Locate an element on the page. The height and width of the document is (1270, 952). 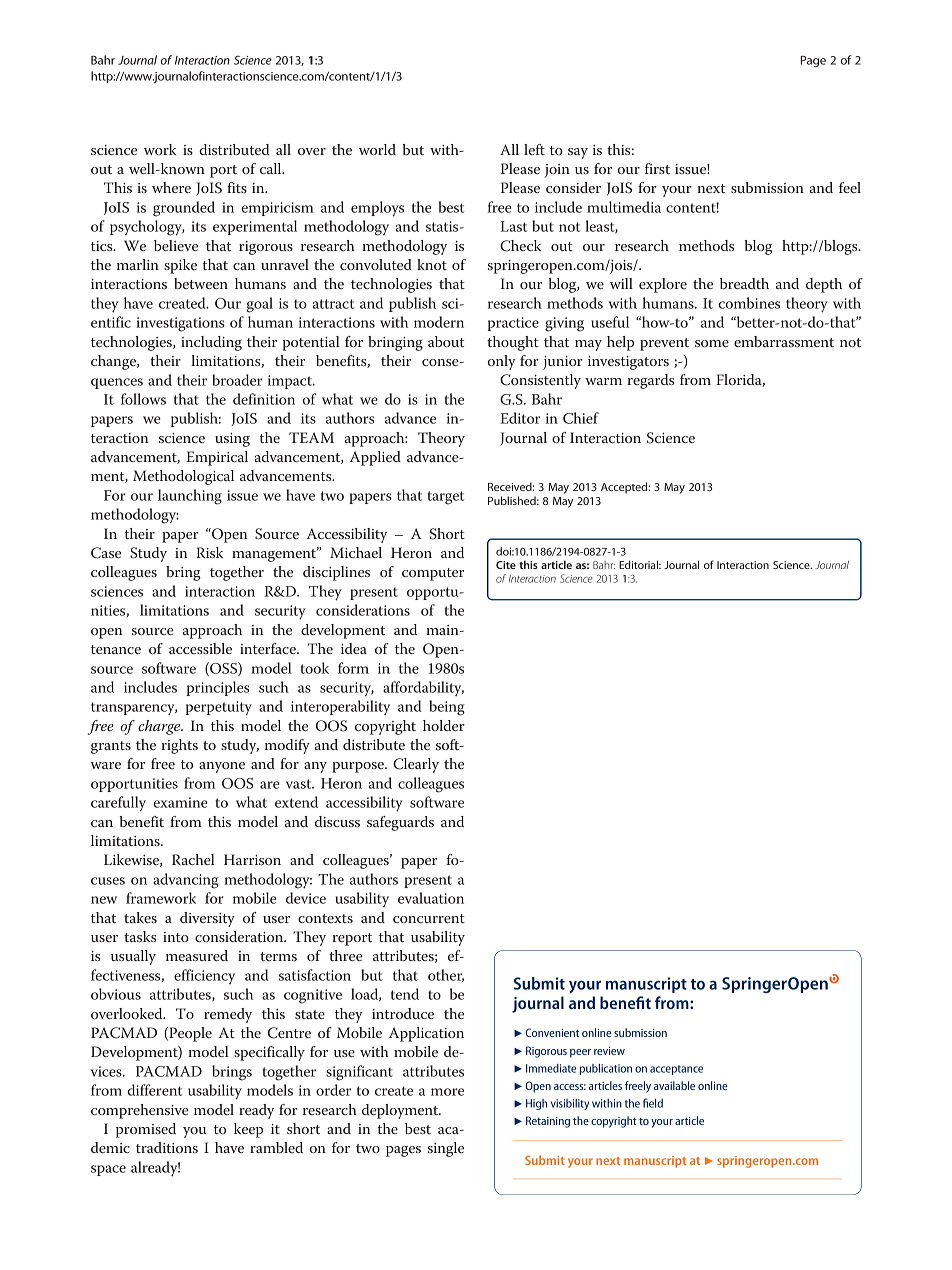
holder is located at coordinates (444, 725).
